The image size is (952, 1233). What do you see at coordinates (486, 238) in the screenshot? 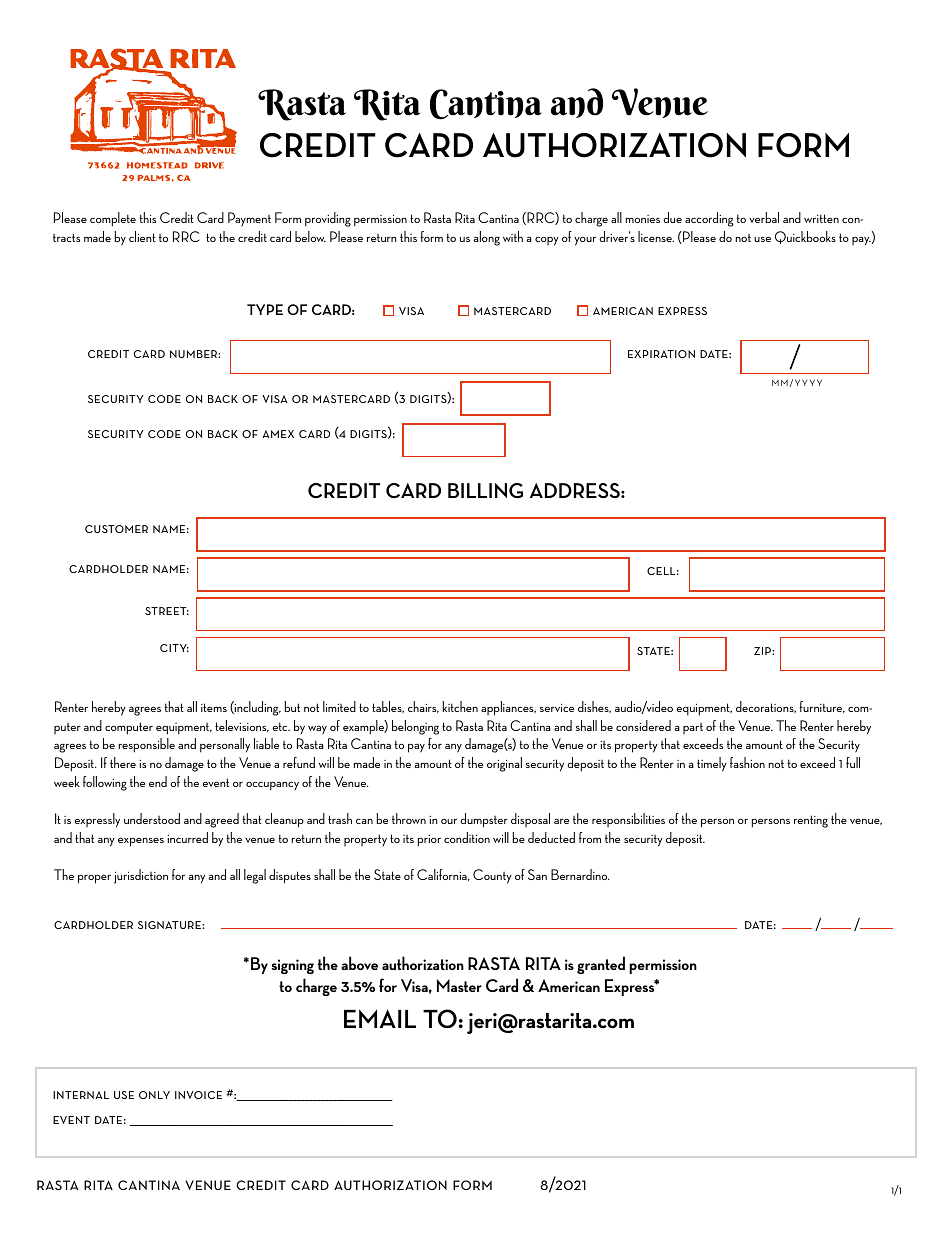
I see `along` at bounding box center [486, 238].
